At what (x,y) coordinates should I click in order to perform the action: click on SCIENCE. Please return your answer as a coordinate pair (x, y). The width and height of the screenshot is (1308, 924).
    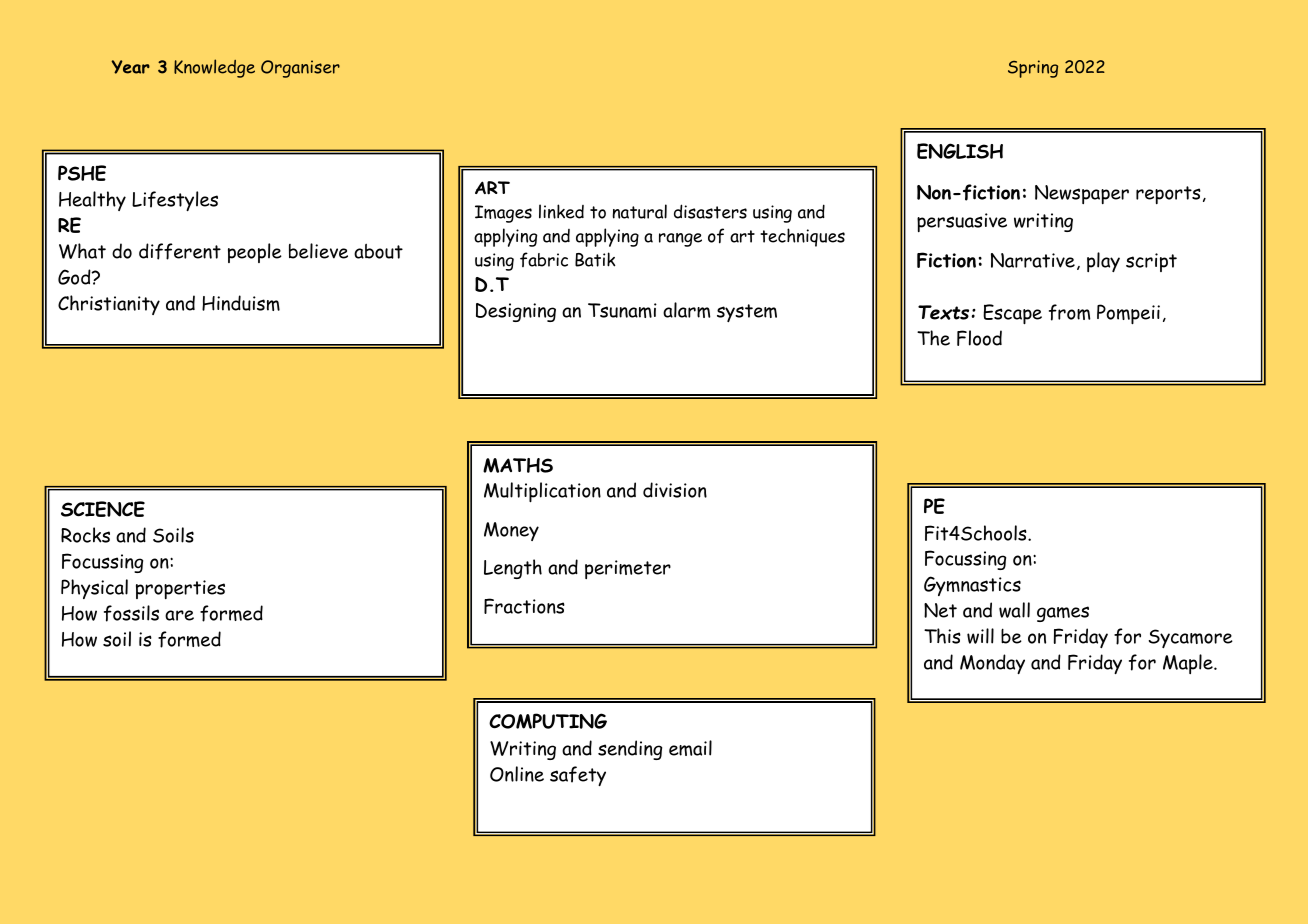
    Looking at the image, I should click on (103, 509).
